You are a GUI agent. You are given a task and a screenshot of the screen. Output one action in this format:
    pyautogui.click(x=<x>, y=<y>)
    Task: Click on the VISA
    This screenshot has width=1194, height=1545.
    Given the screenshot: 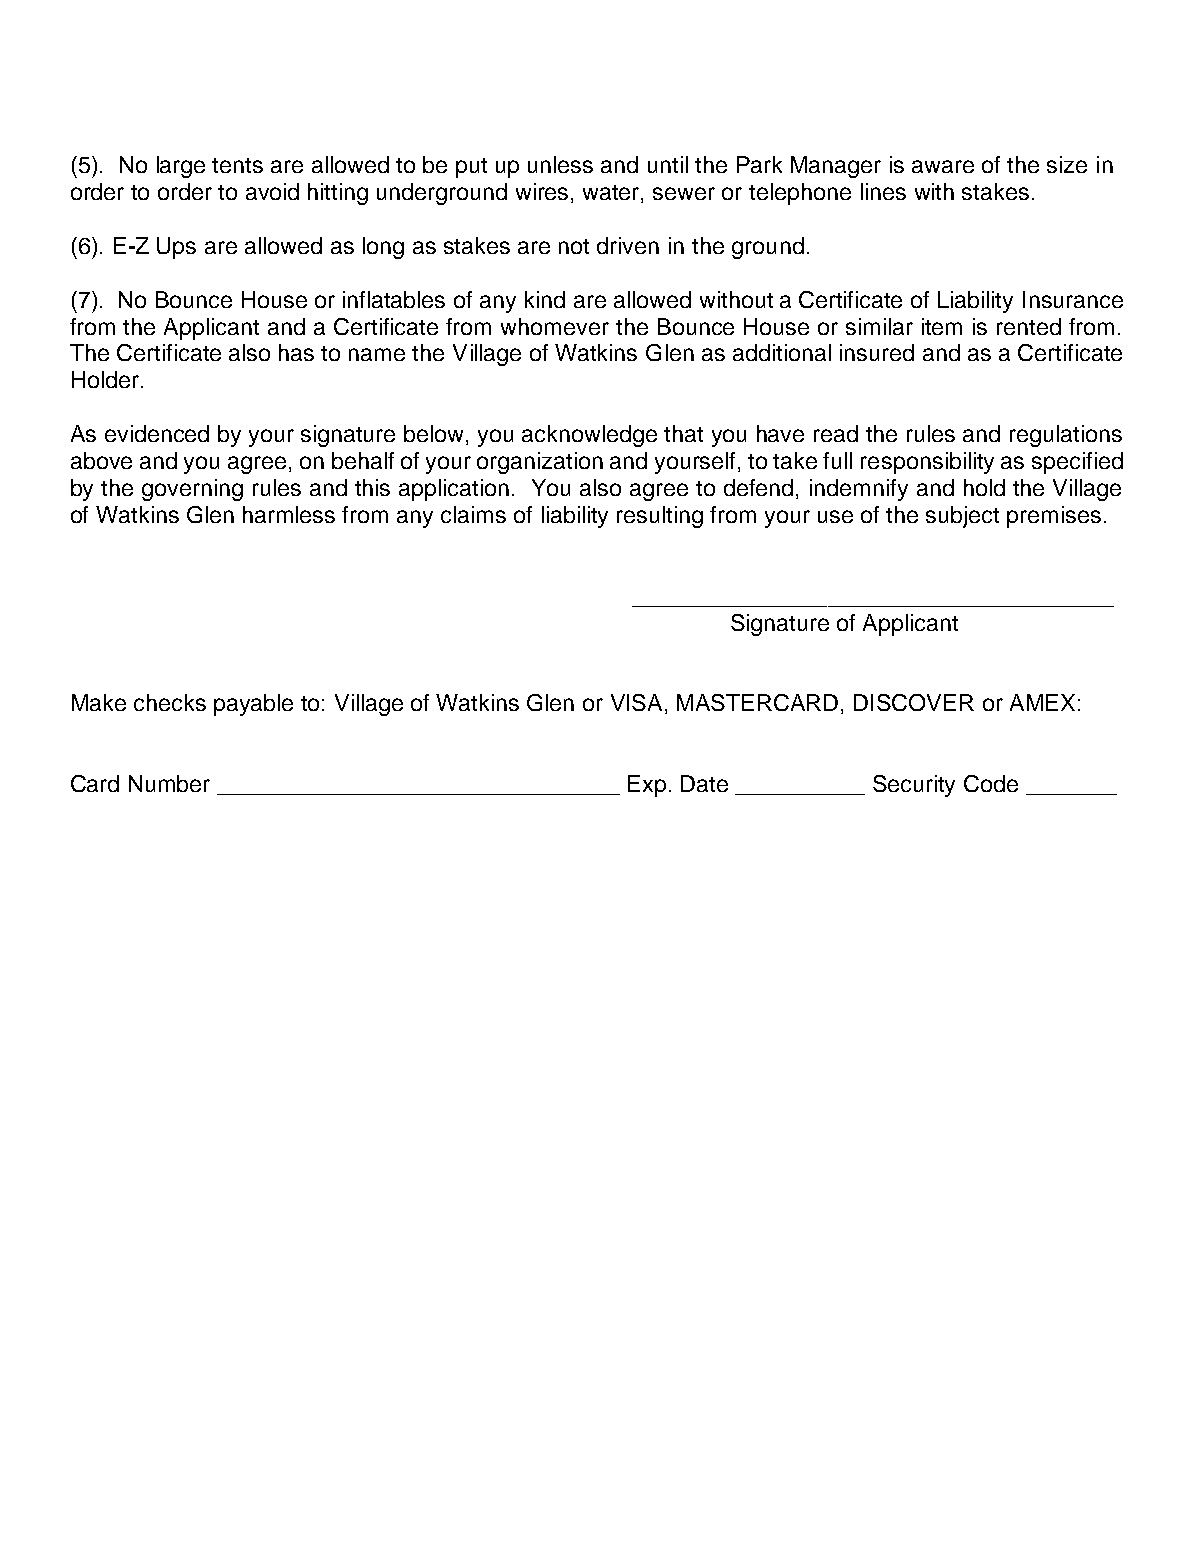 What is the action you would take?
    pyautogui.click(x=638, y=704)
